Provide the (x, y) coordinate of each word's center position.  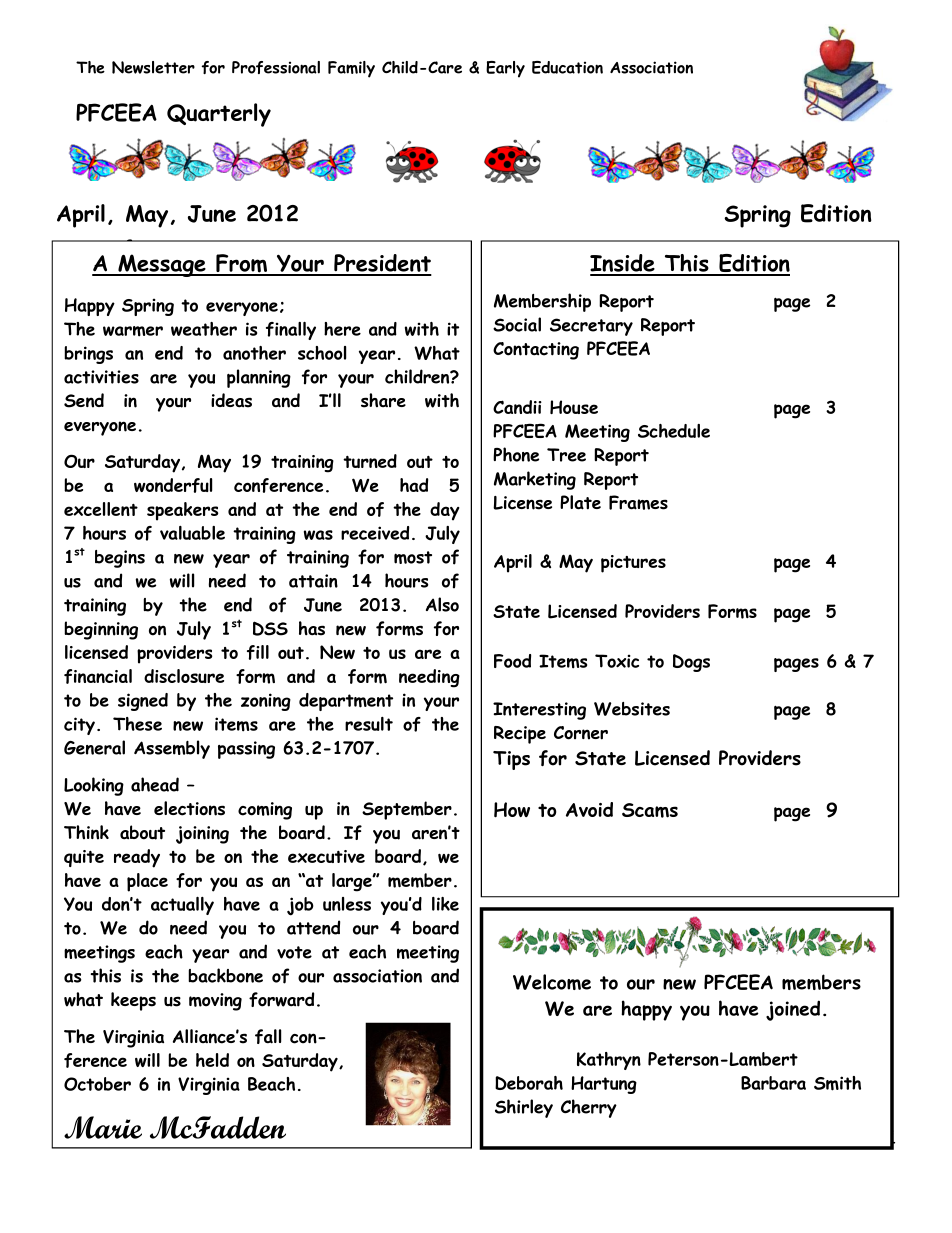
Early (505, 69)
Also (442, 604)
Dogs (691, 663)
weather (204, 329)
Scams (650, 810)
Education (567, 67)
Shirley (524, 1108)
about (142, 832)
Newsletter (153, 67)
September (407, 810)
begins (120, 559)
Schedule (674, 431)
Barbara (773, 1083)
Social (517, 324)
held (212, 1060)
